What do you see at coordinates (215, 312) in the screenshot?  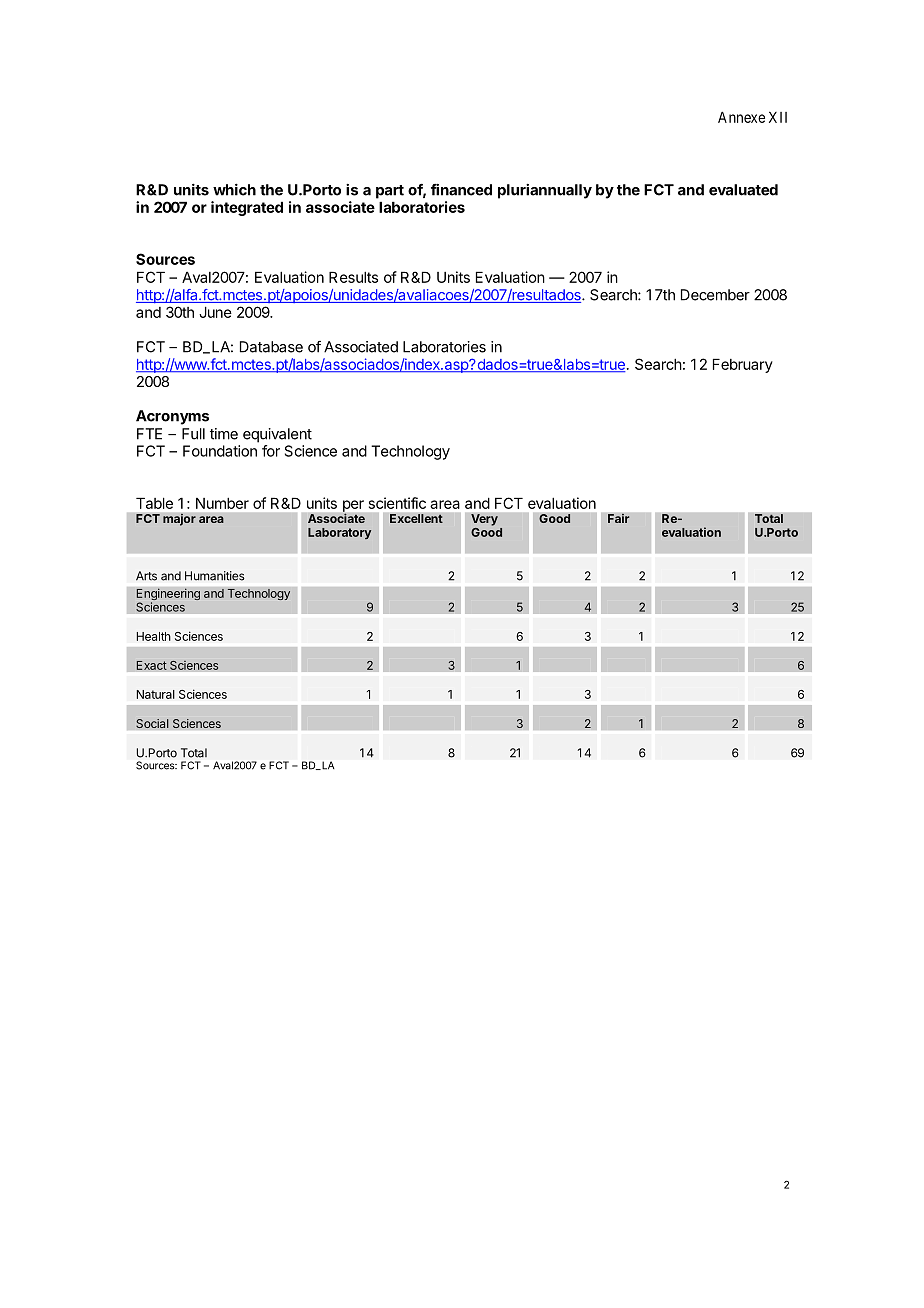 I see `June` at bounding box center [215, 312].
